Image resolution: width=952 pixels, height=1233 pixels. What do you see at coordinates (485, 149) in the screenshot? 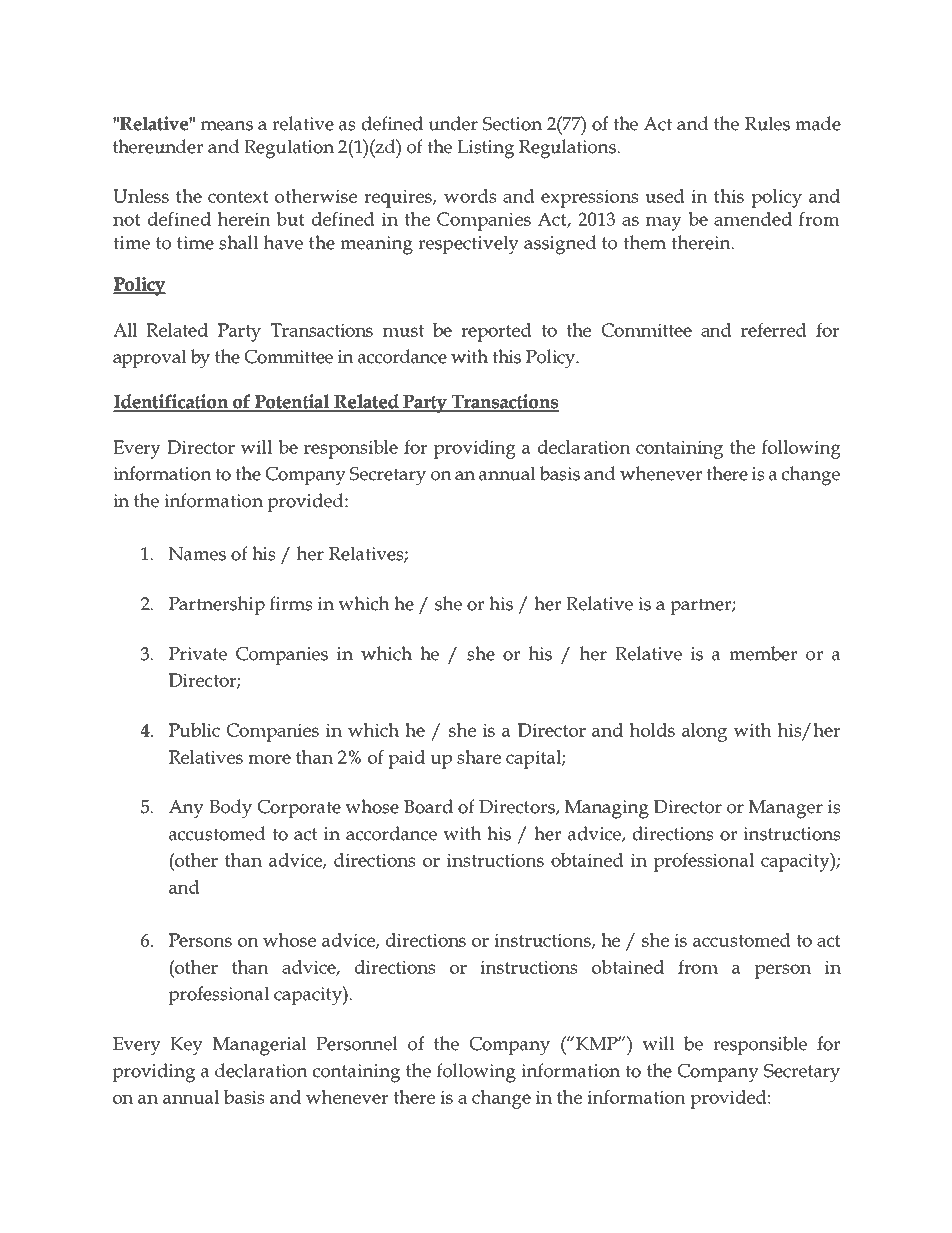
I see `Listing` at bounding box center [485, 149].
